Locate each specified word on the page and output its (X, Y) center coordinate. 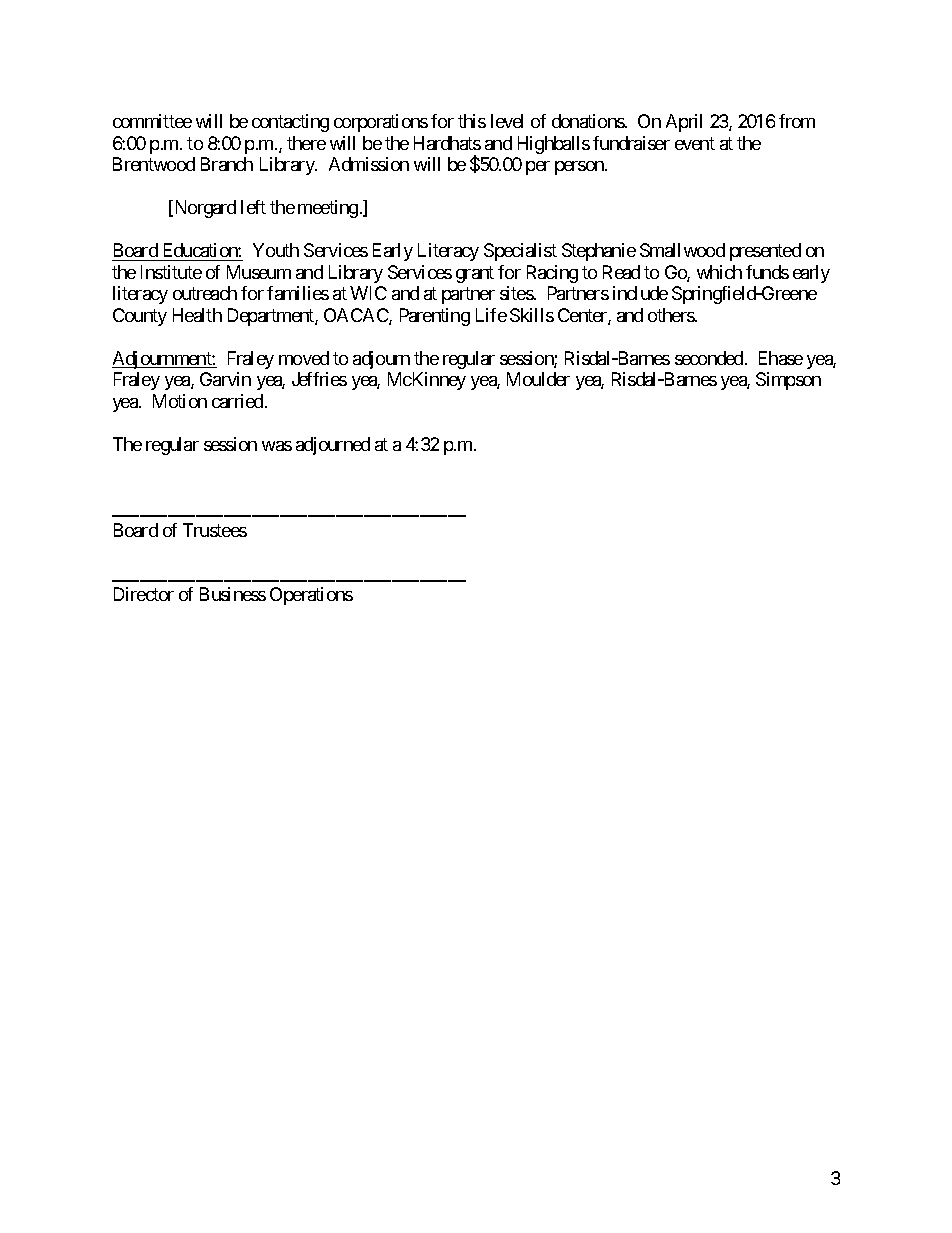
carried (239, 401)
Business (233, 594)
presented (765, 252)
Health (197, 315)
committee (152, 121)
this (472, 121)
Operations (311, 596)
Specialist (520, 252)
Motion (180, 401)
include (640, 293)
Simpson (788, 381)
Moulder (538, 379)
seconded (710, 358)
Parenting (435, 317)
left (253, 207)
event (695, 143)
